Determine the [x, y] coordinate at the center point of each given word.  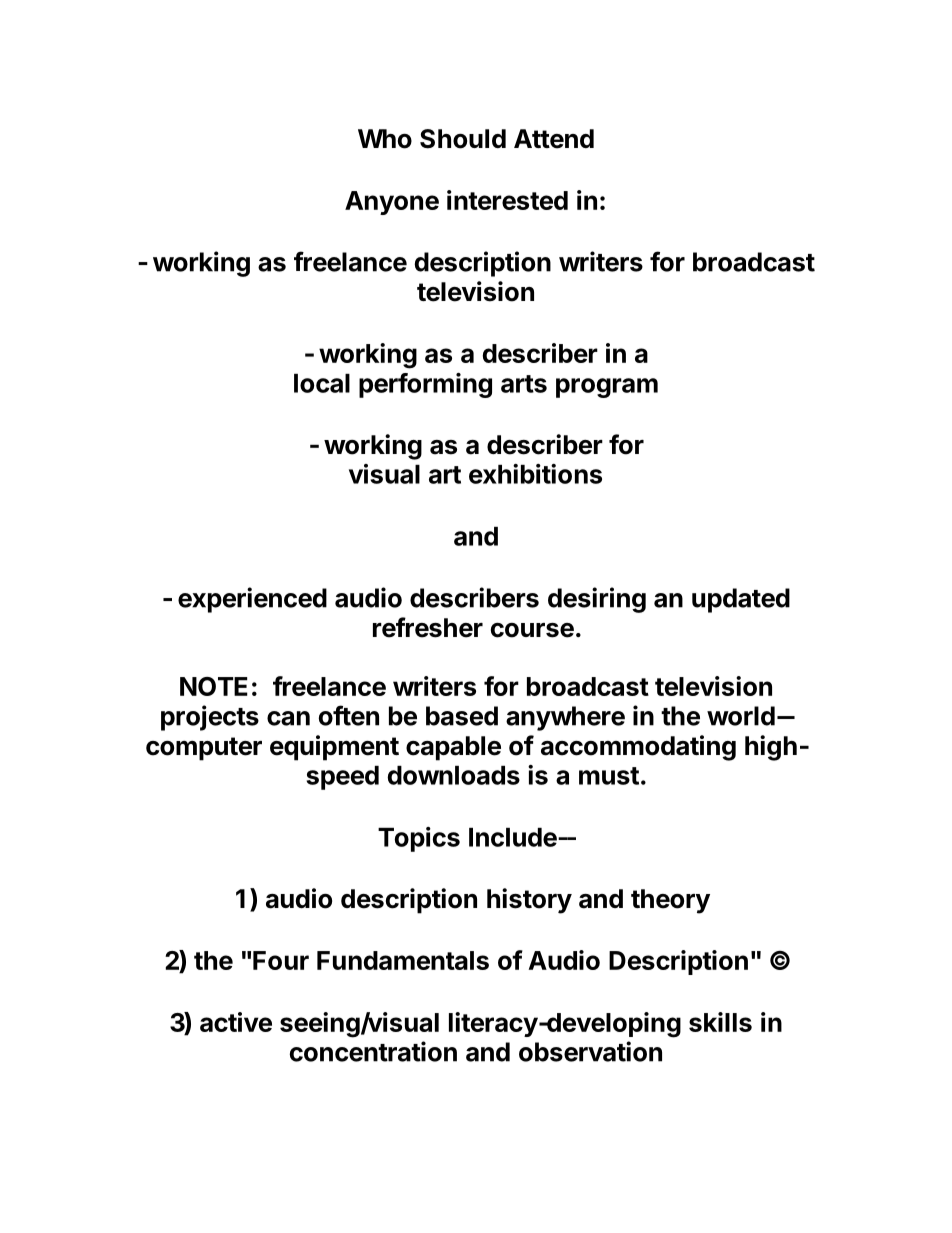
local [322, 383]
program [607, 388]
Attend [554, 139]
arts [524, 384]
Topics [419, 839]
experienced [252, 600]
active [236, 1022]
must [609, 776]
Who [385, 139]
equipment [334, 748]
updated [741, 600]
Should [463, 139]
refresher [428, 627]
